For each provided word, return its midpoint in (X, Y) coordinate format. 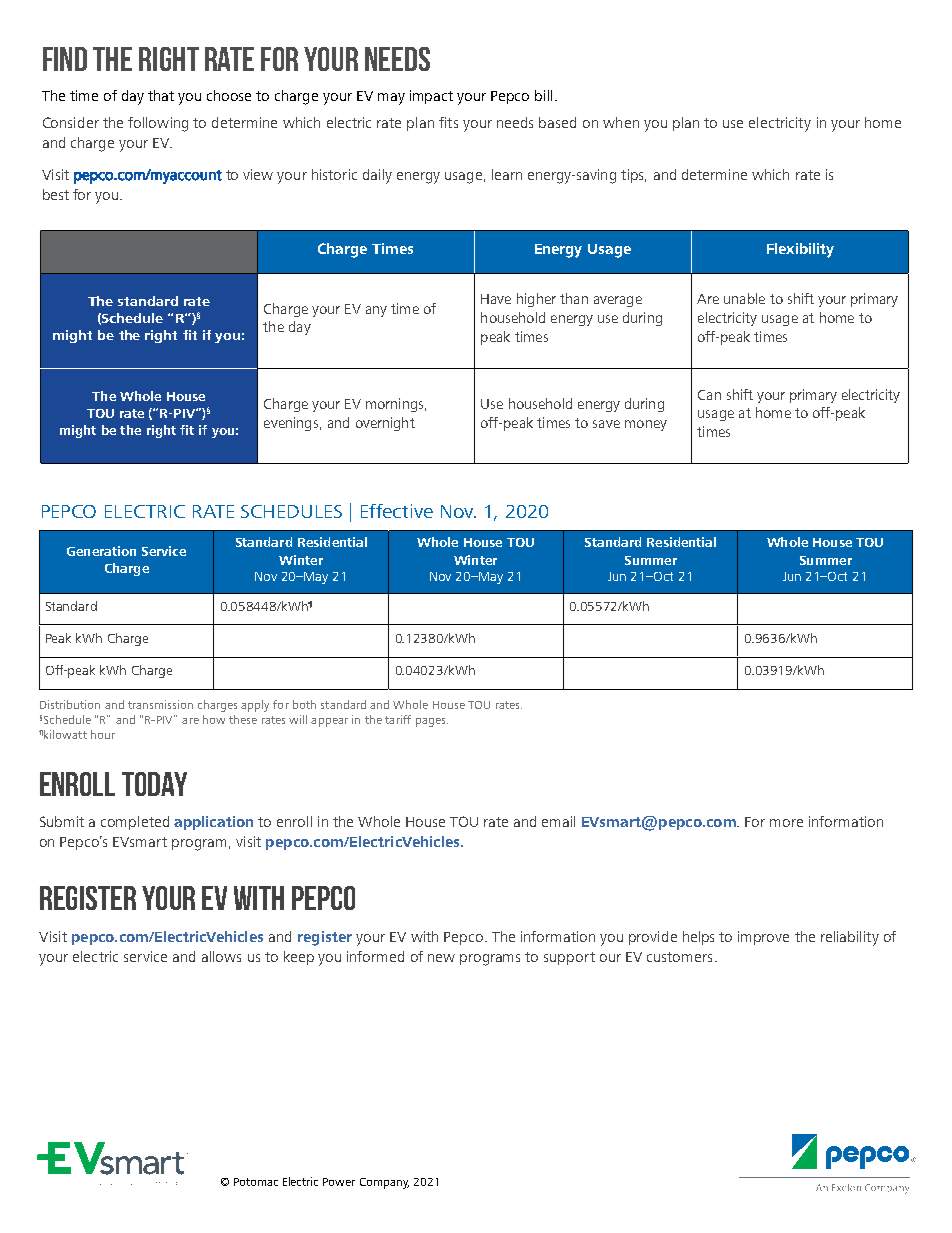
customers (679, 957)
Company (384, 1183)
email (558, 821)
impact (431, 97)
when (621, 122)
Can (709, 395)
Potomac (256, 1182)
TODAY (154, 784)
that (161, 95)
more (786, 823)
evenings (291, 424)
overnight (385, 424)
